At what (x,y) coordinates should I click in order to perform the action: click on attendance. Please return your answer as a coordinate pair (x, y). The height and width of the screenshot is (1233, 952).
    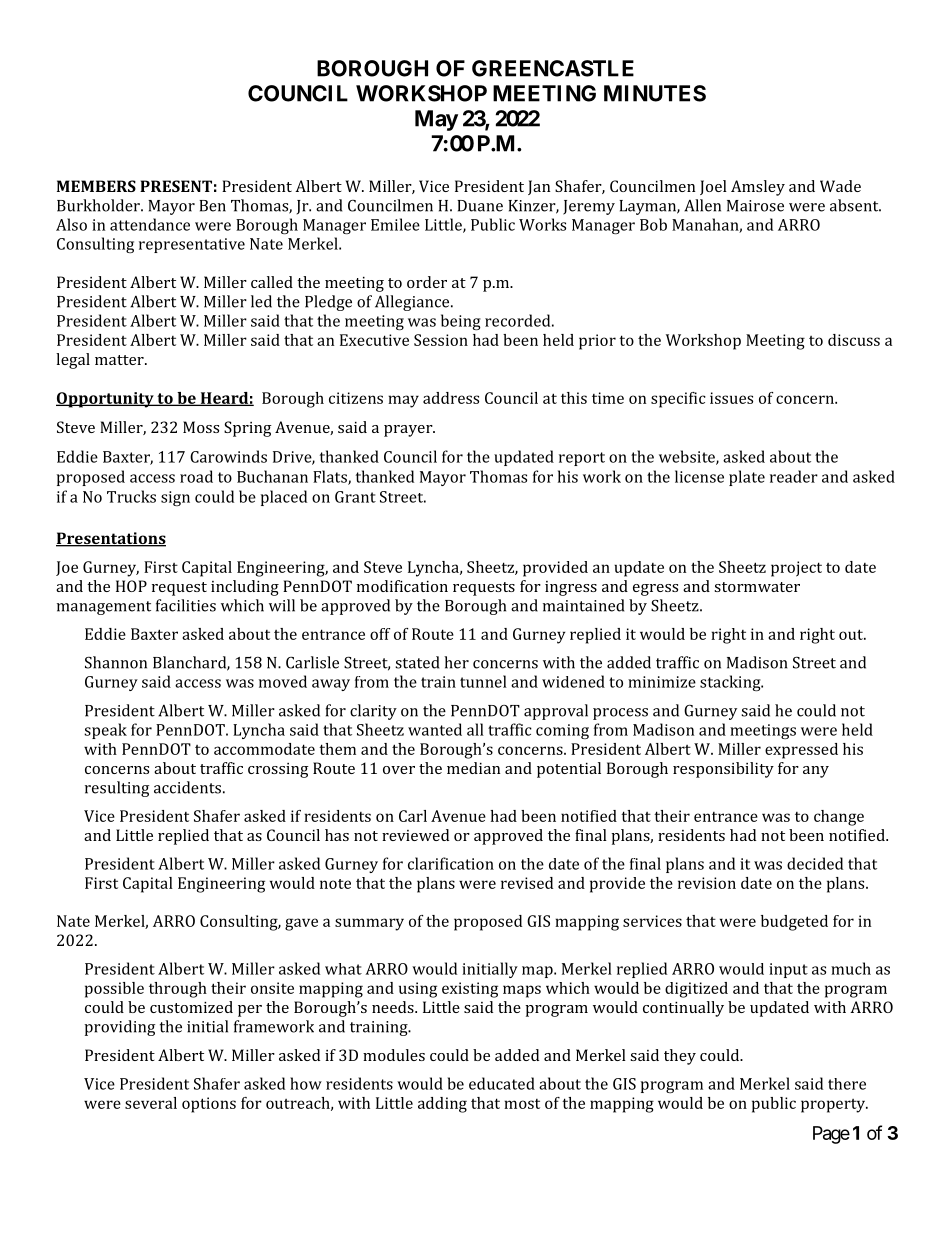
    Looking at the image, I should click on (150, 224).
